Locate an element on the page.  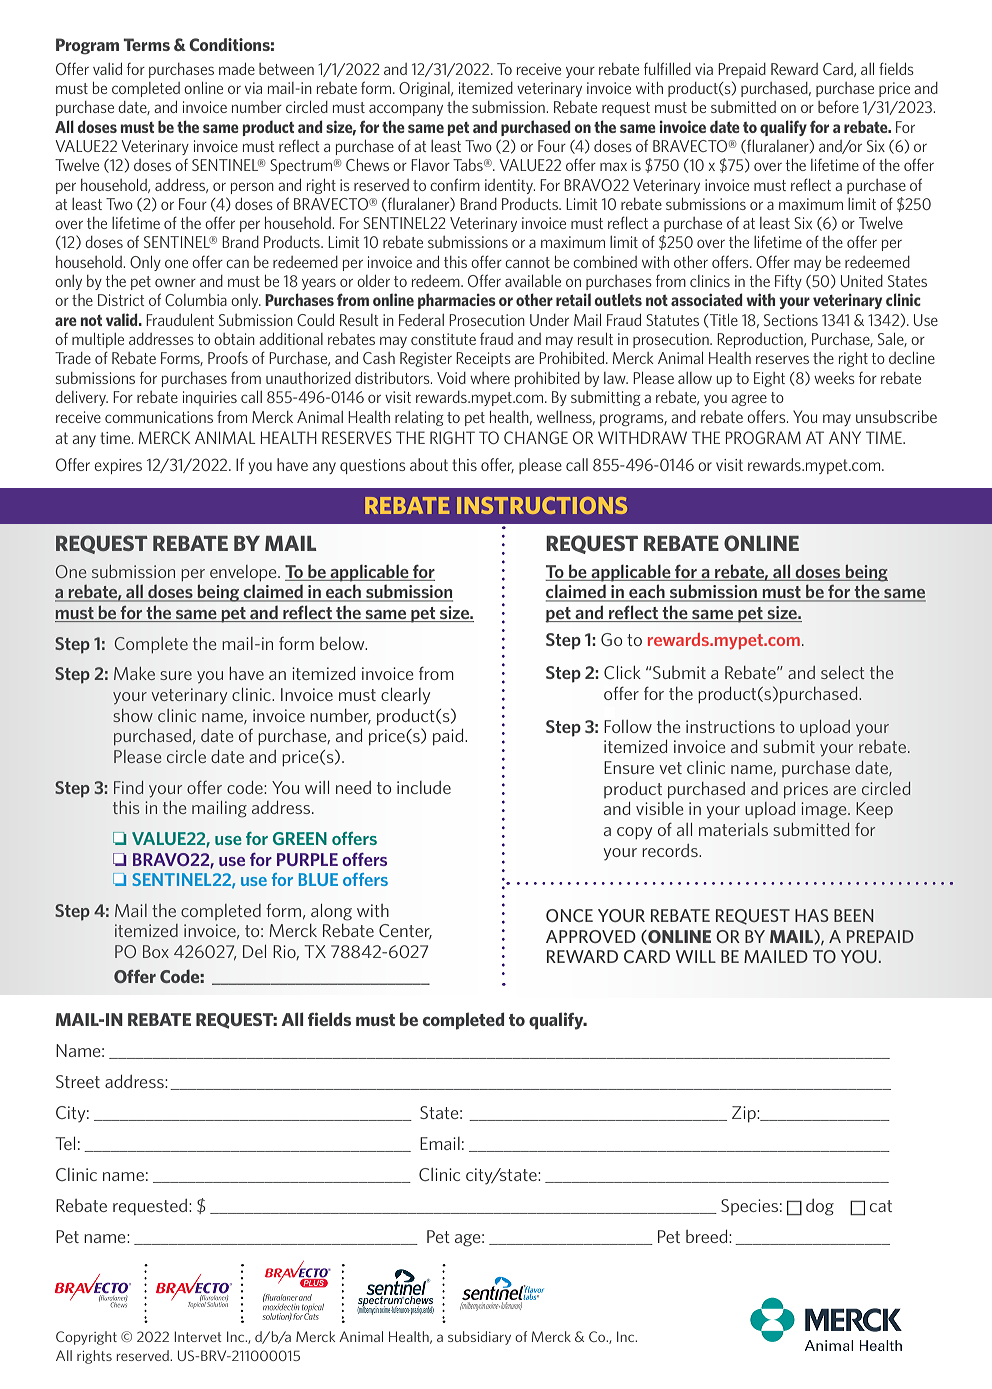
Tel is located at coordinates (65, 1143).
